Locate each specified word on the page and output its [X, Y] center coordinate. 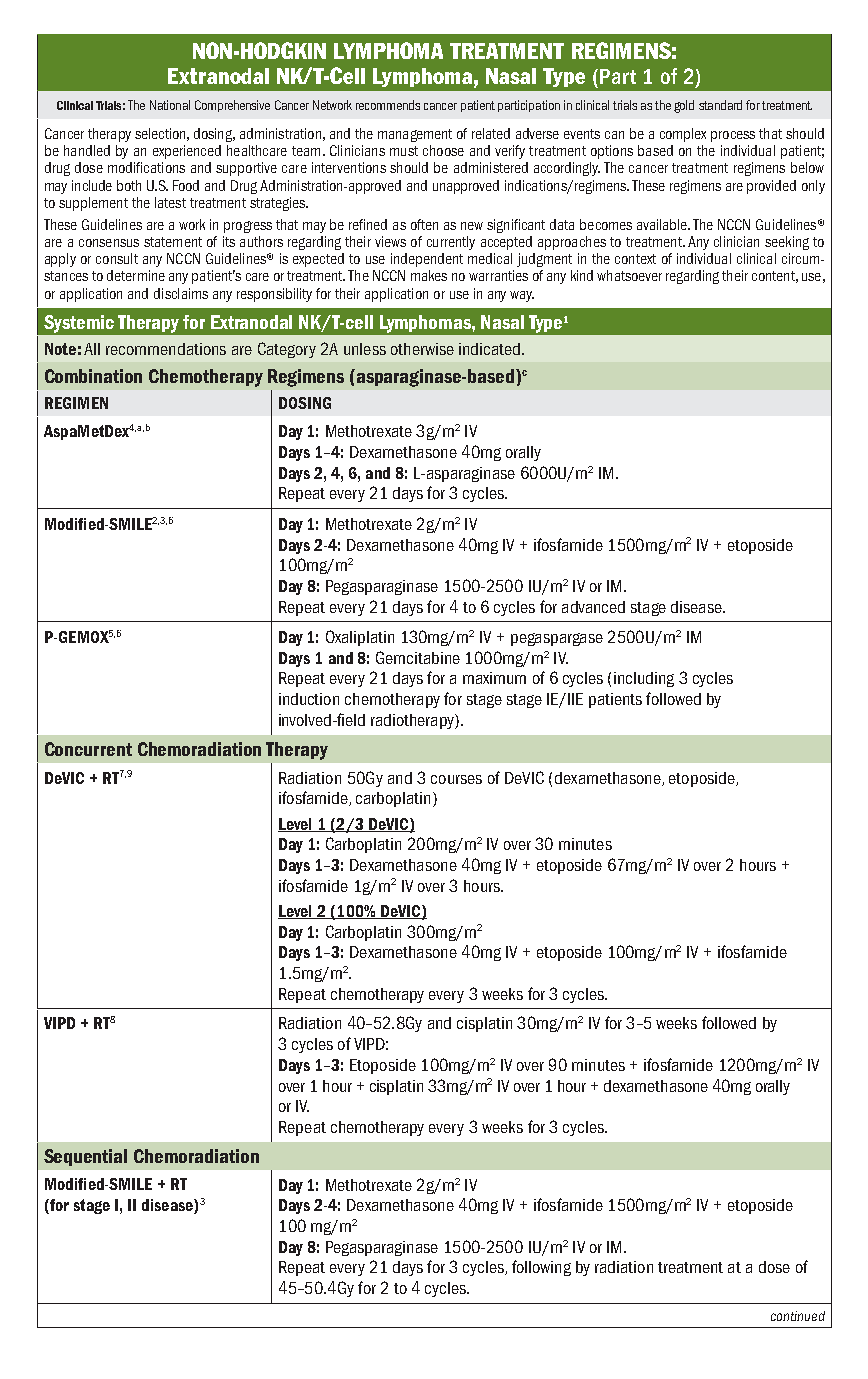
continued [798, 1316]
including [644, 679]
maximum [494, 678]
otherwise [422, 349]
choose [443, 150]
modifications [146, 167]
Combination [93, 376]
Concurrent [88, 749]
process [733, 136]
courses [456, 779]
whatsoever [629, 275]
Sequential [85, 1157]
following [541, 1268]
